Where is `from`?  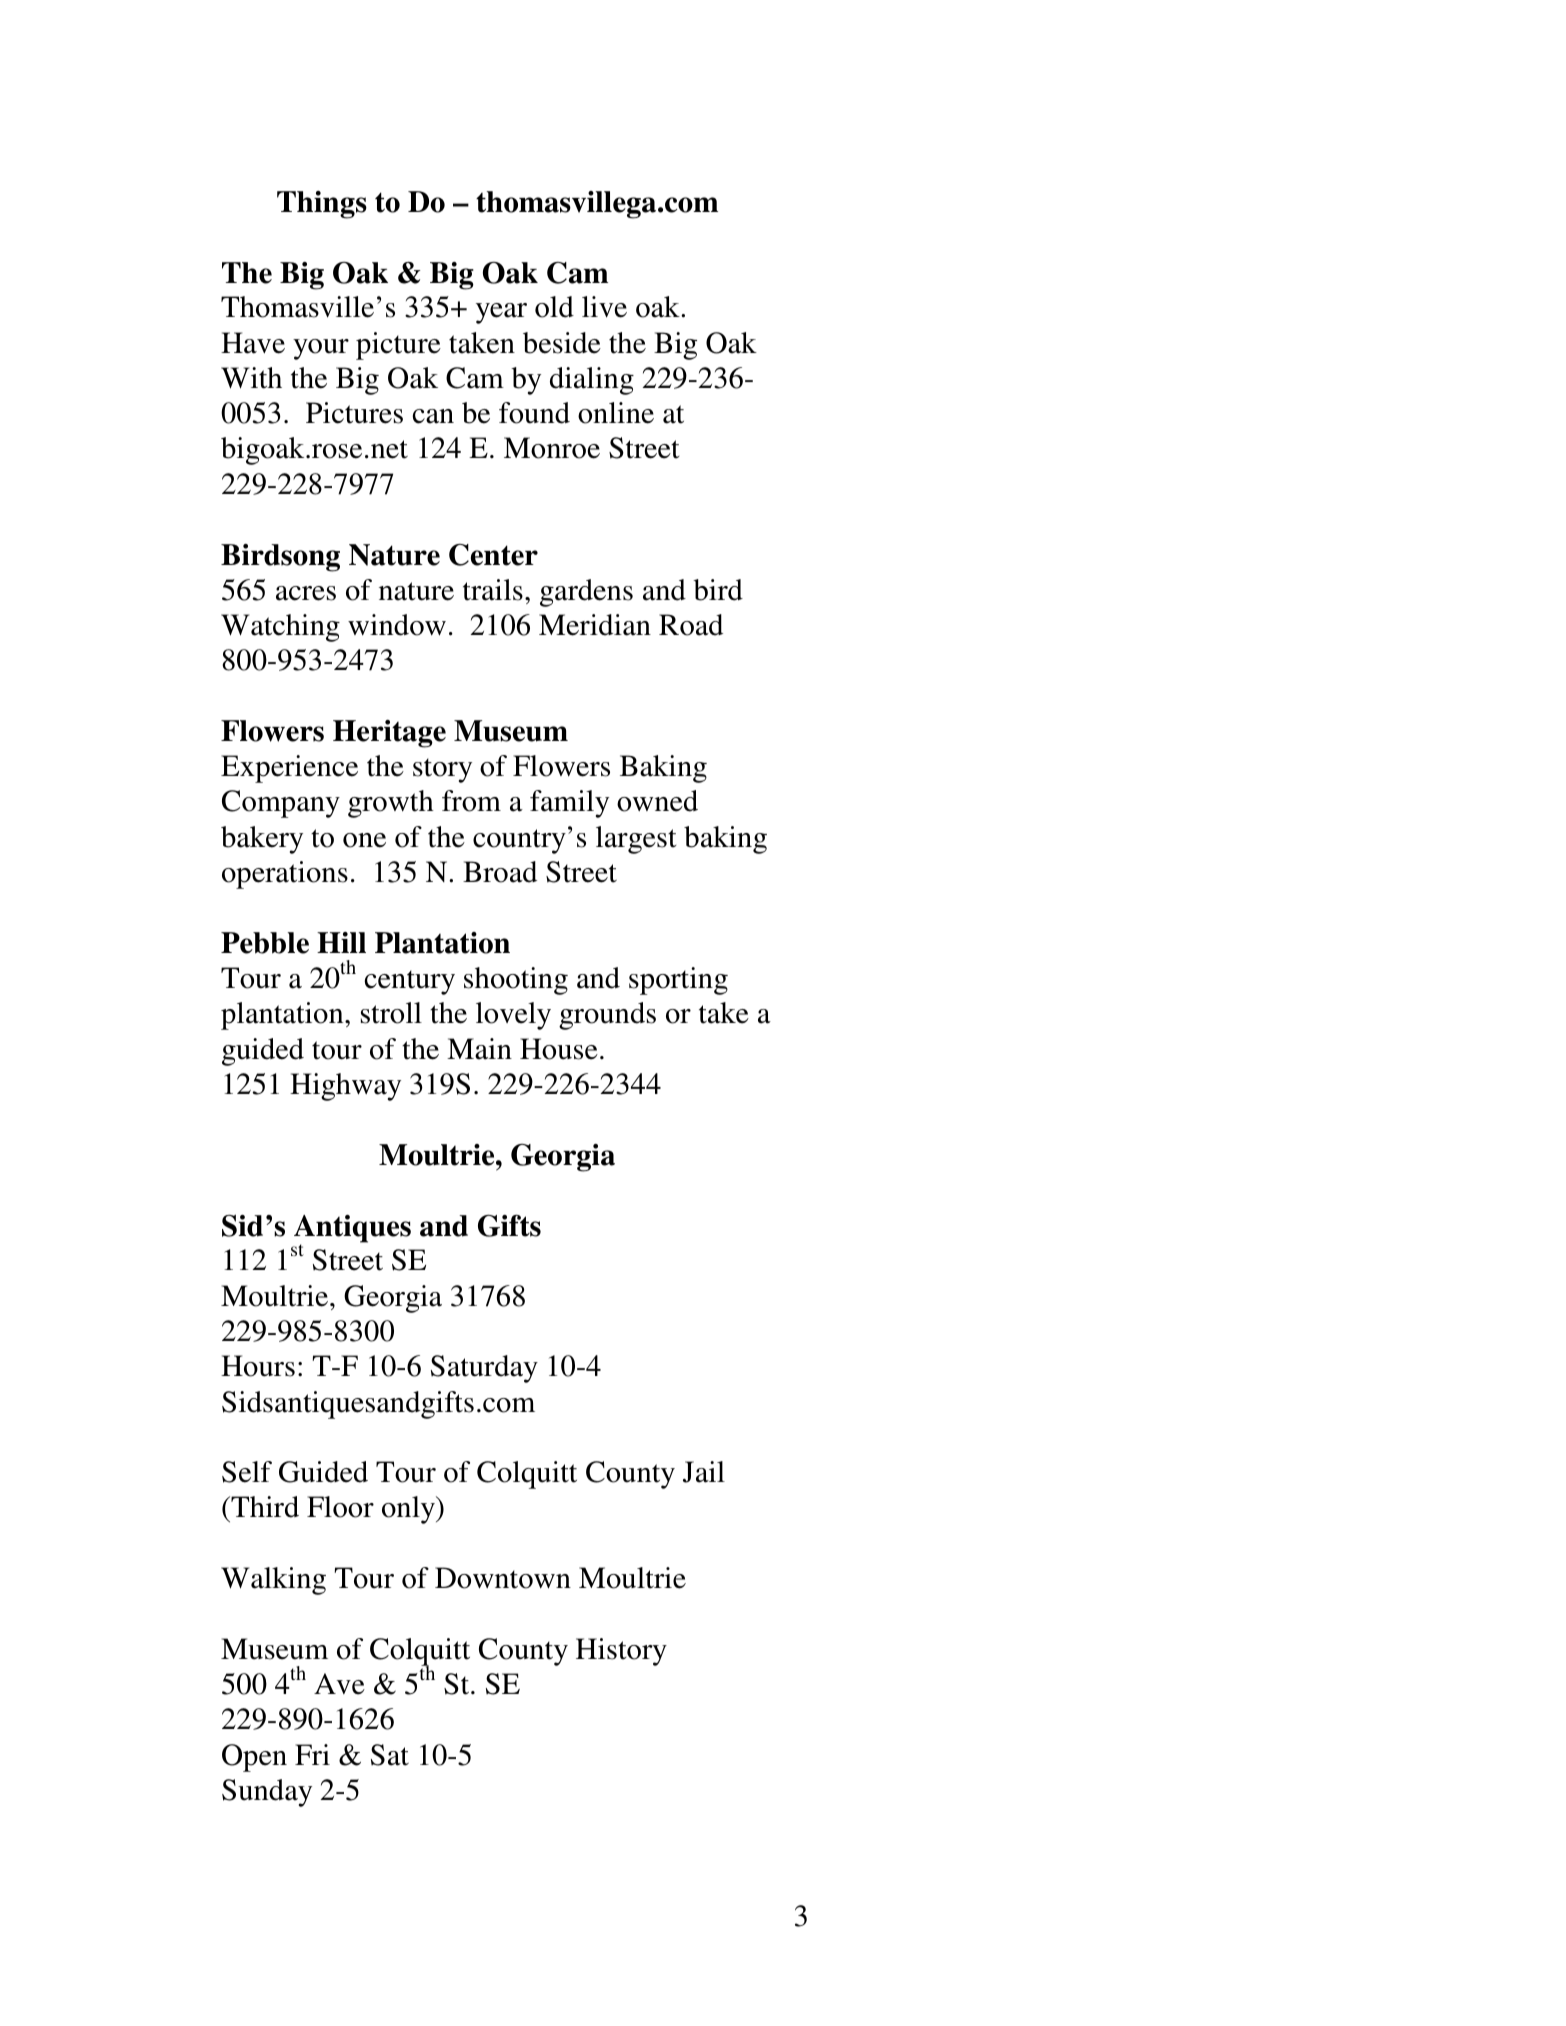
from is located at coordinates (471, 801).
